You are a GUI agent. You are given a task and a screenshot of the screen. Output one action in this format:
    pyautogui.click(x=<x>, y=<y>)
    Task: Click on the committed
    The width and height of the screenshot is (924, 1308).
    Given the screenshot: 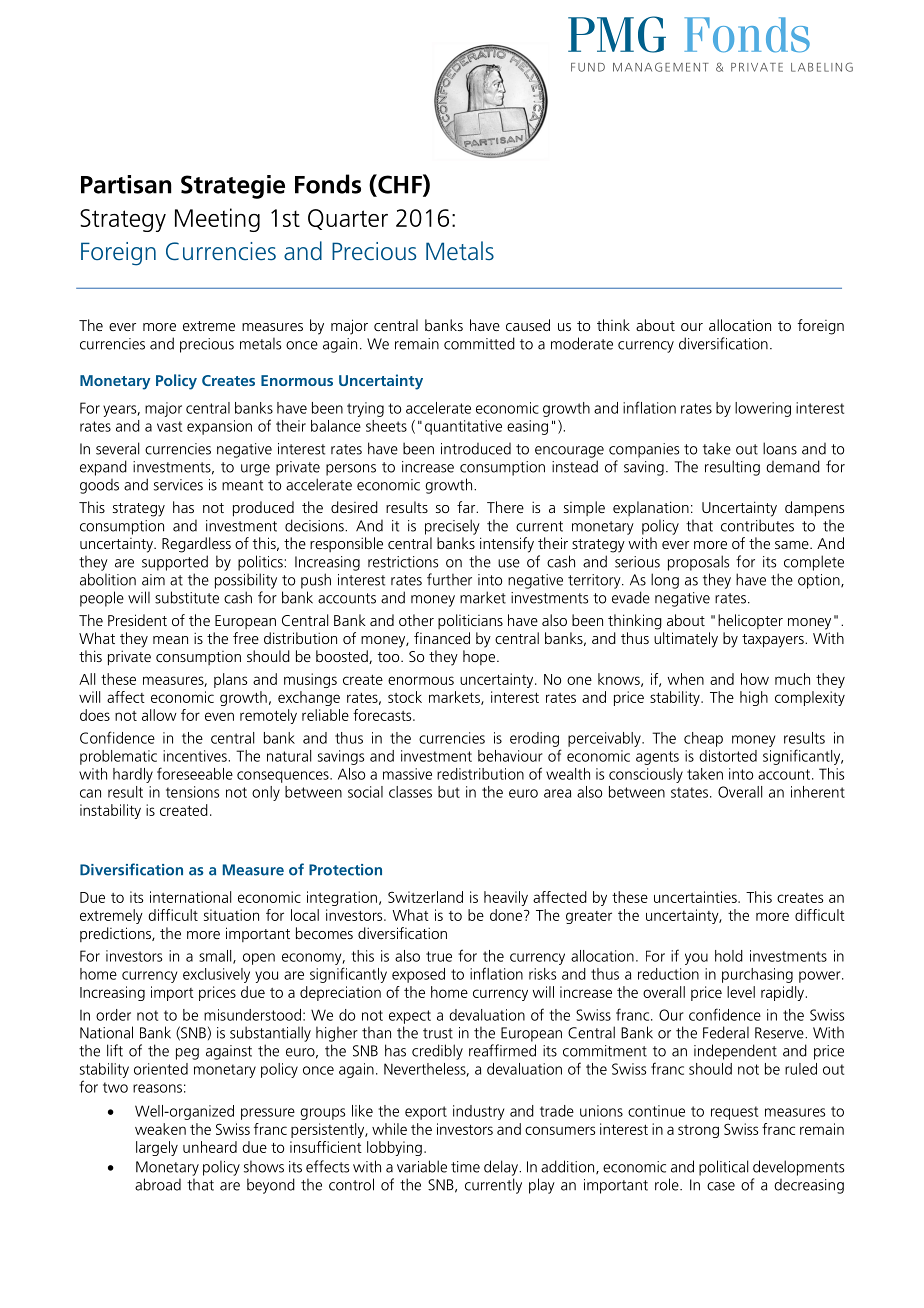 What is the action you would take?
    pyautogui.click(x=479, y=343)
